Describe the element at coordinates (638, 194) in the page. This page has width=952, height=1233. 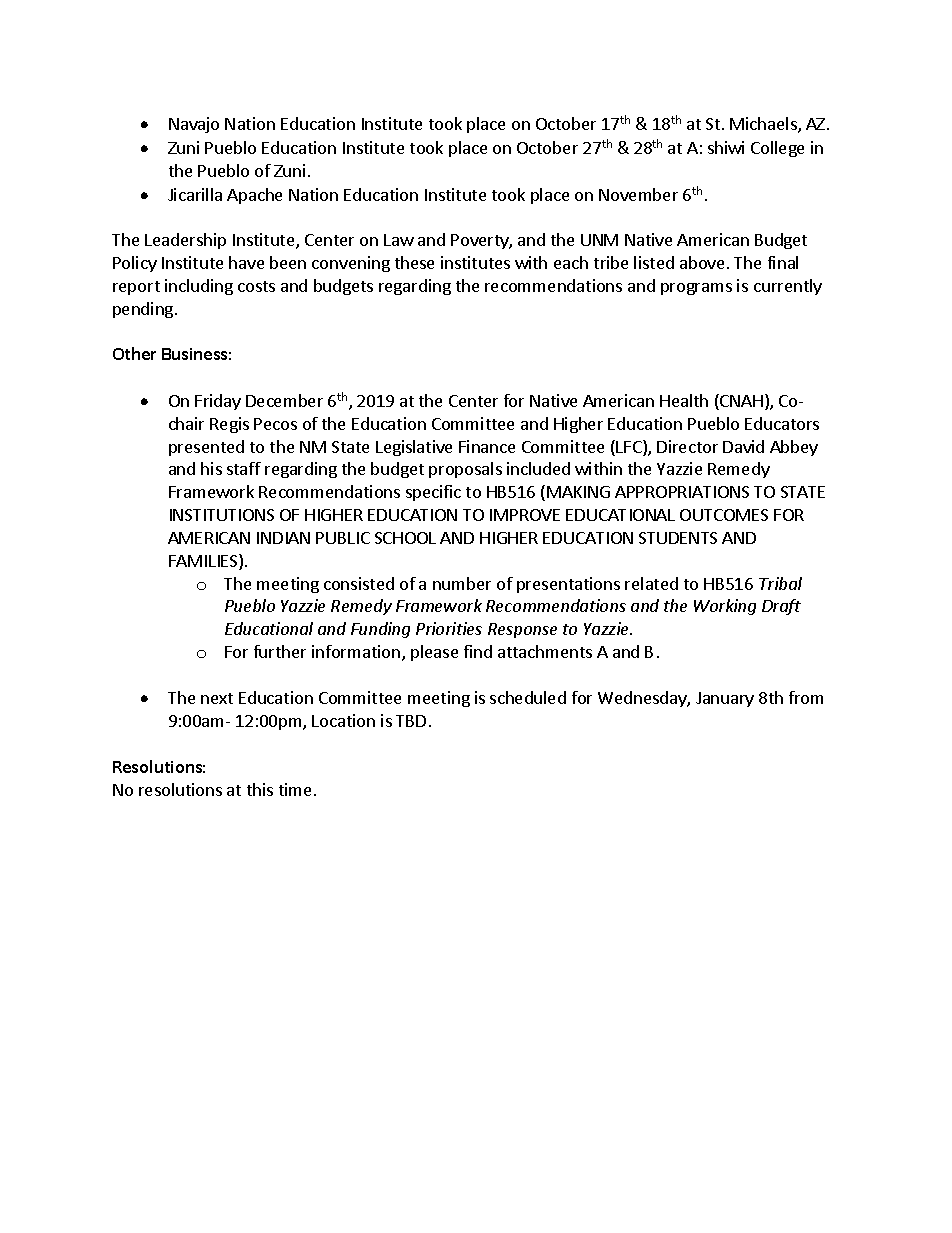
I see `November` at that location.
